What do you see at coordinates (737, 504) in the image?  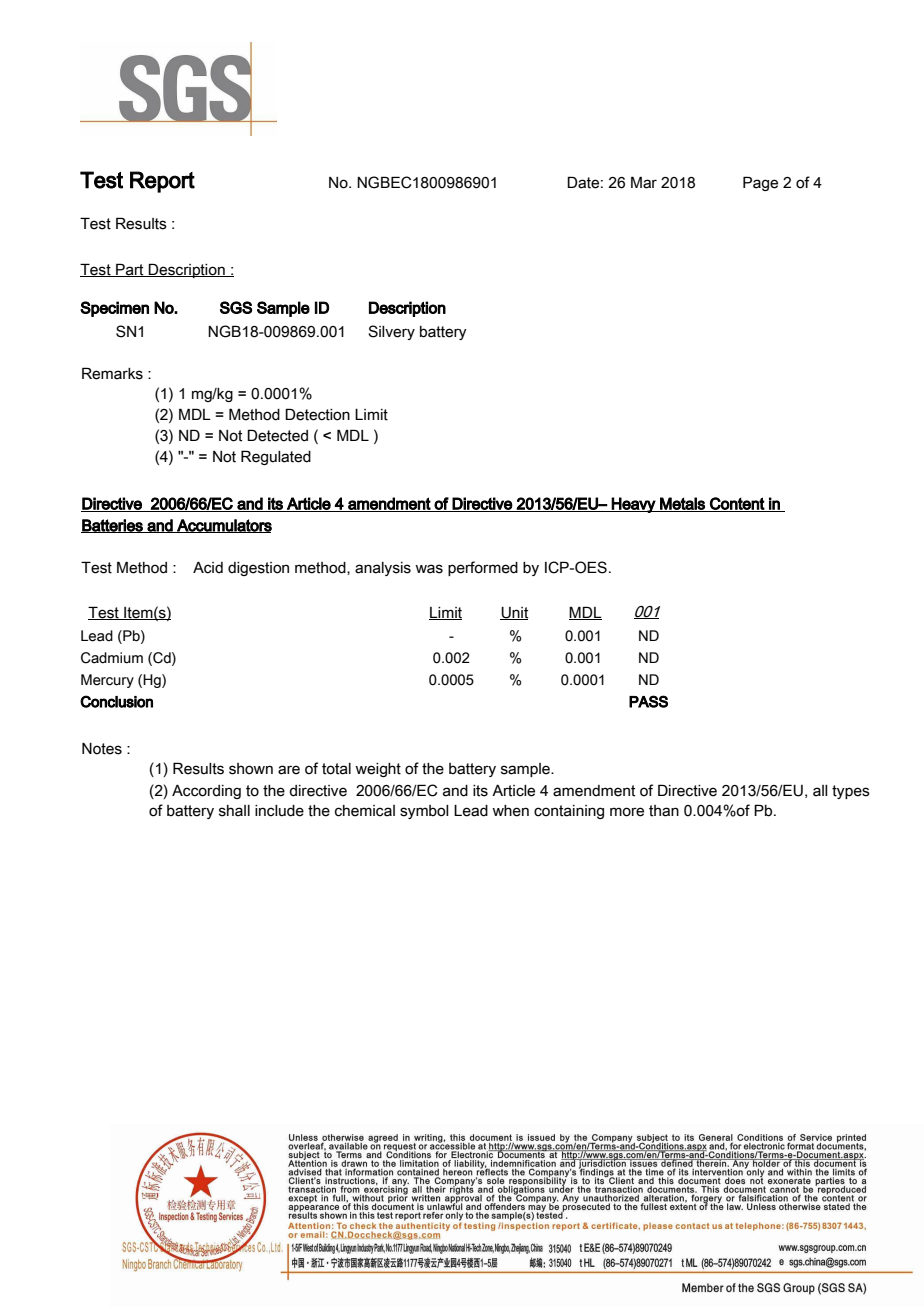 I see `Content` at bounding box center [737, 504].
